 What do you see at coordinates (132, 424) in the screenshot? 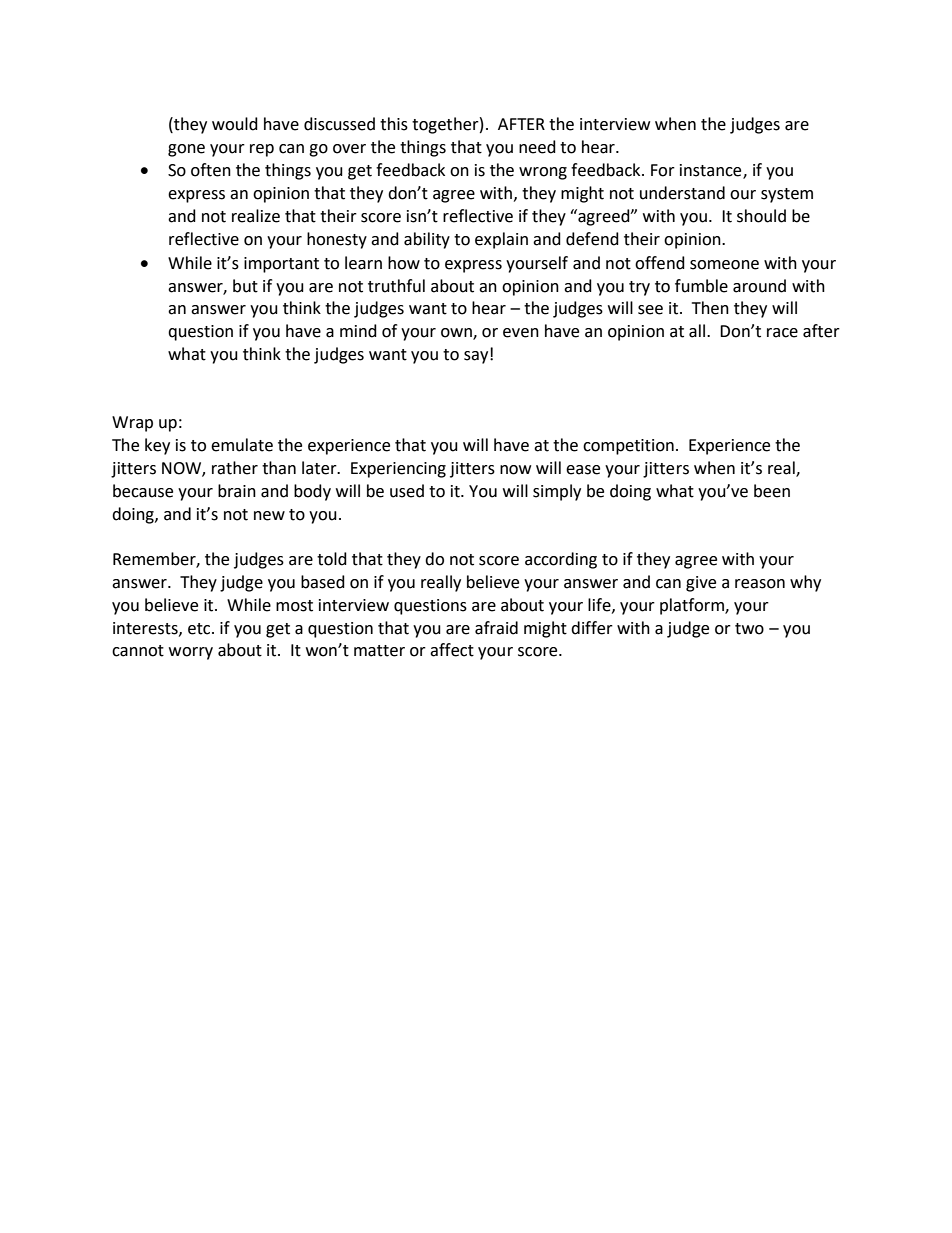
I see `Wrap` at bounding box center [132, 424].
